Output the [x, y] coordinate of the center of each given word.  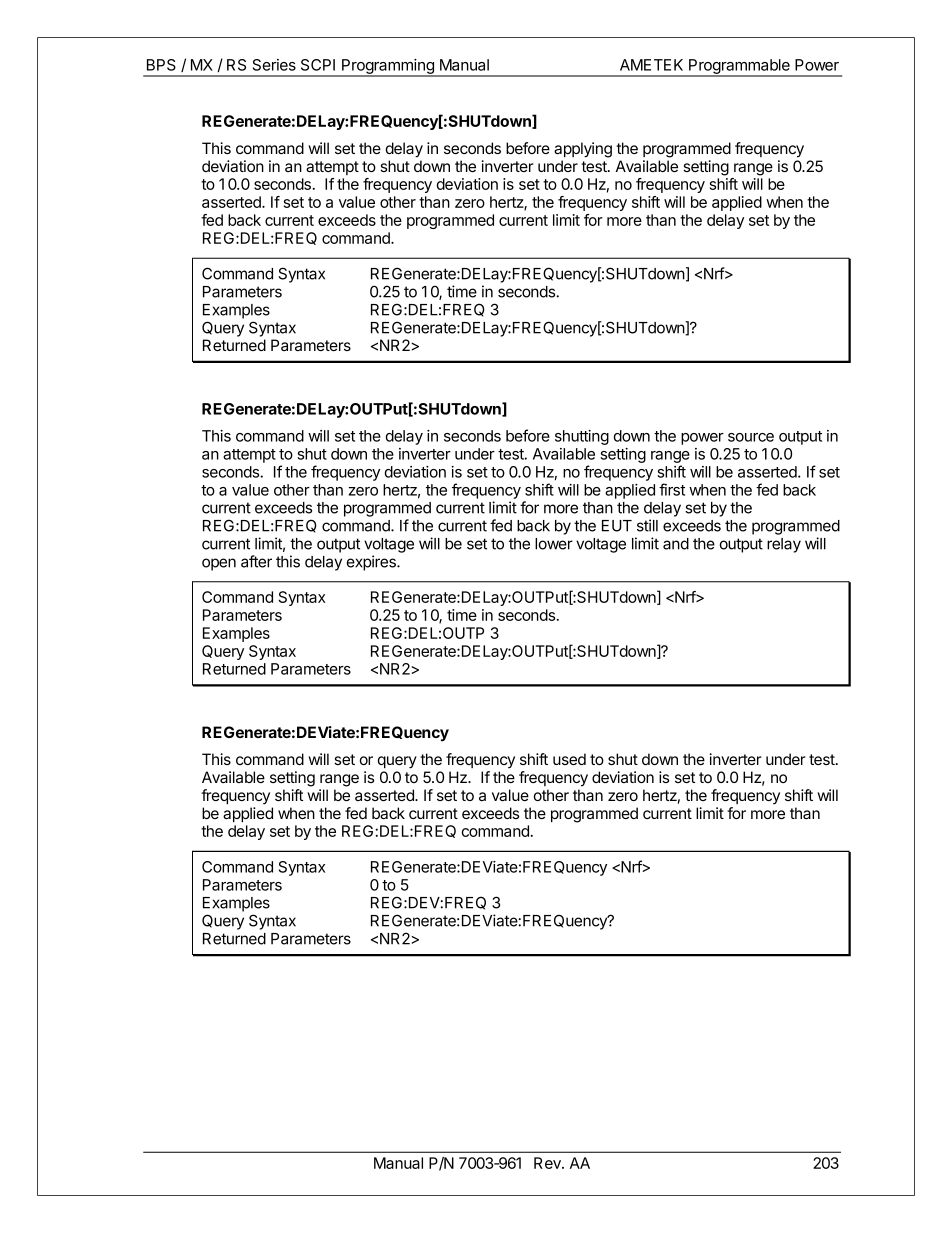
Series [274, 65]
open [219, 564]
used [569, 759]
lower [554, 544]
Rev [548, 1163]
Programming [388, 67]
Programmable [739, 67]
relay [784, 545]
